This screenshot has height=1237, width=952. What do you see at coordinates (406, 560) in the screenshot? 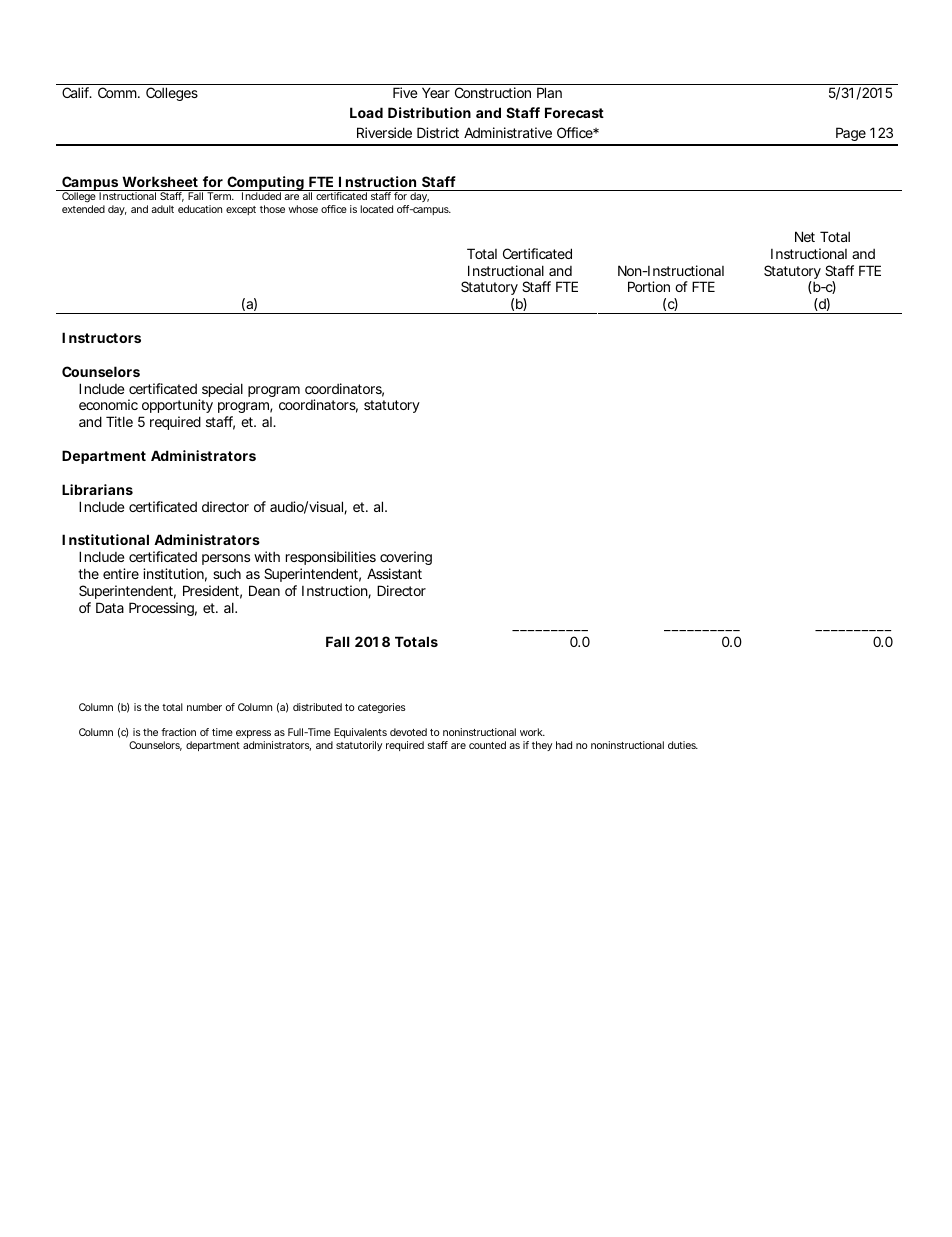
I see `covering` at bounding box center [406, 560].
